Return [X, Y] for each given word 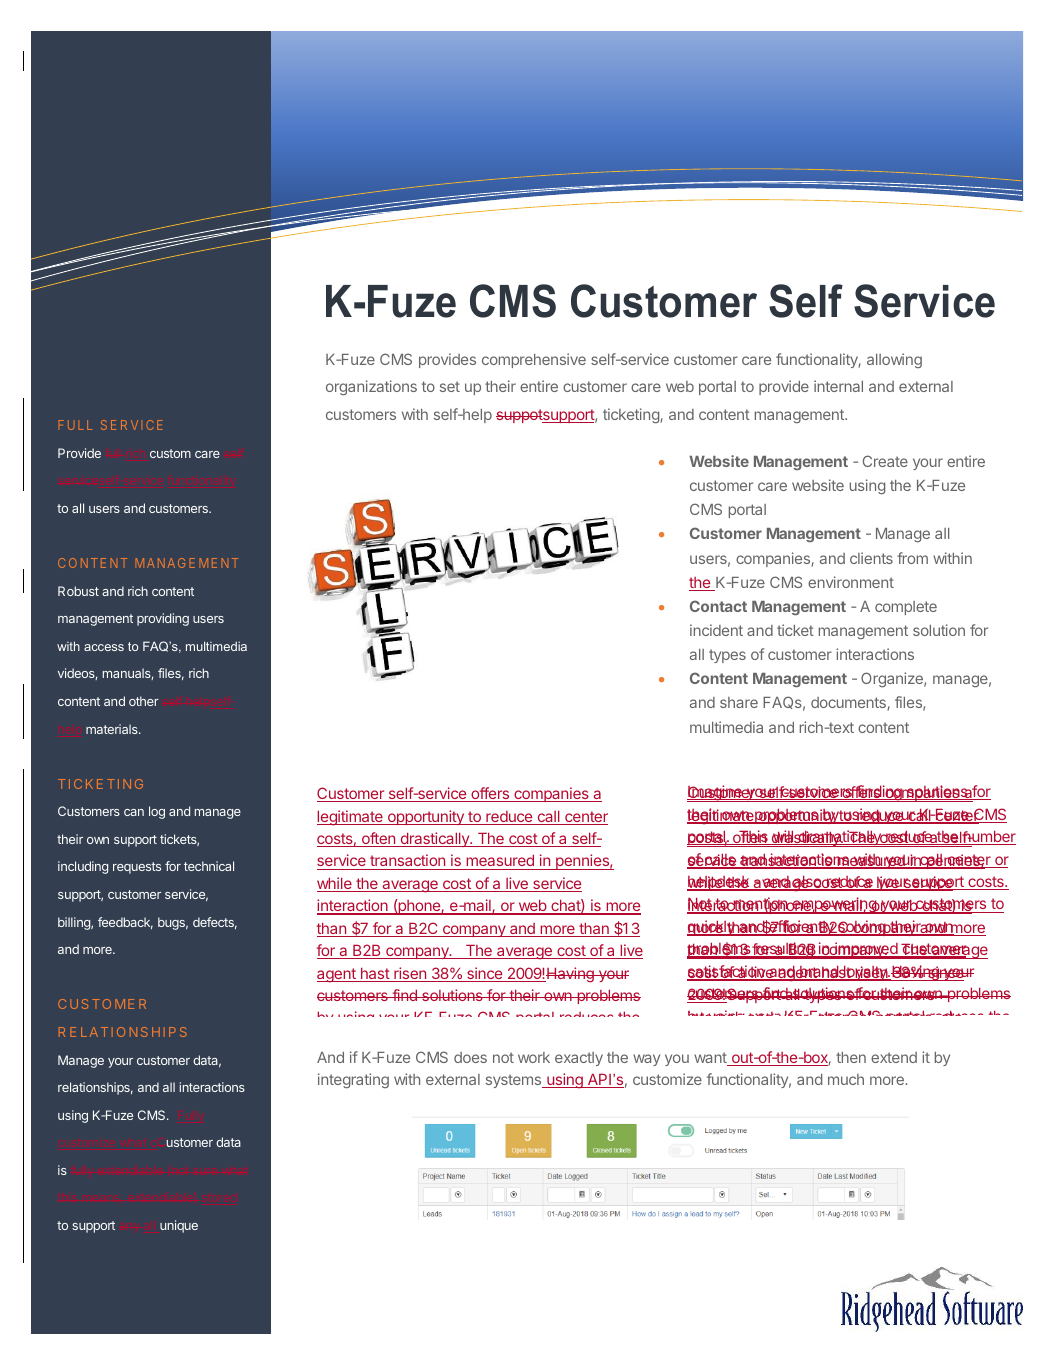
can [134, 812]
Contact [718, 606]
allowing [894, 360]
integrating [353, 1080]
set [450, 386]
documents [849, 704]
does [470, 1057]
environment [851, 582]
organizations [371, 387]
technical [209, 866]
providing [163, 619]
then [851, 1057]
